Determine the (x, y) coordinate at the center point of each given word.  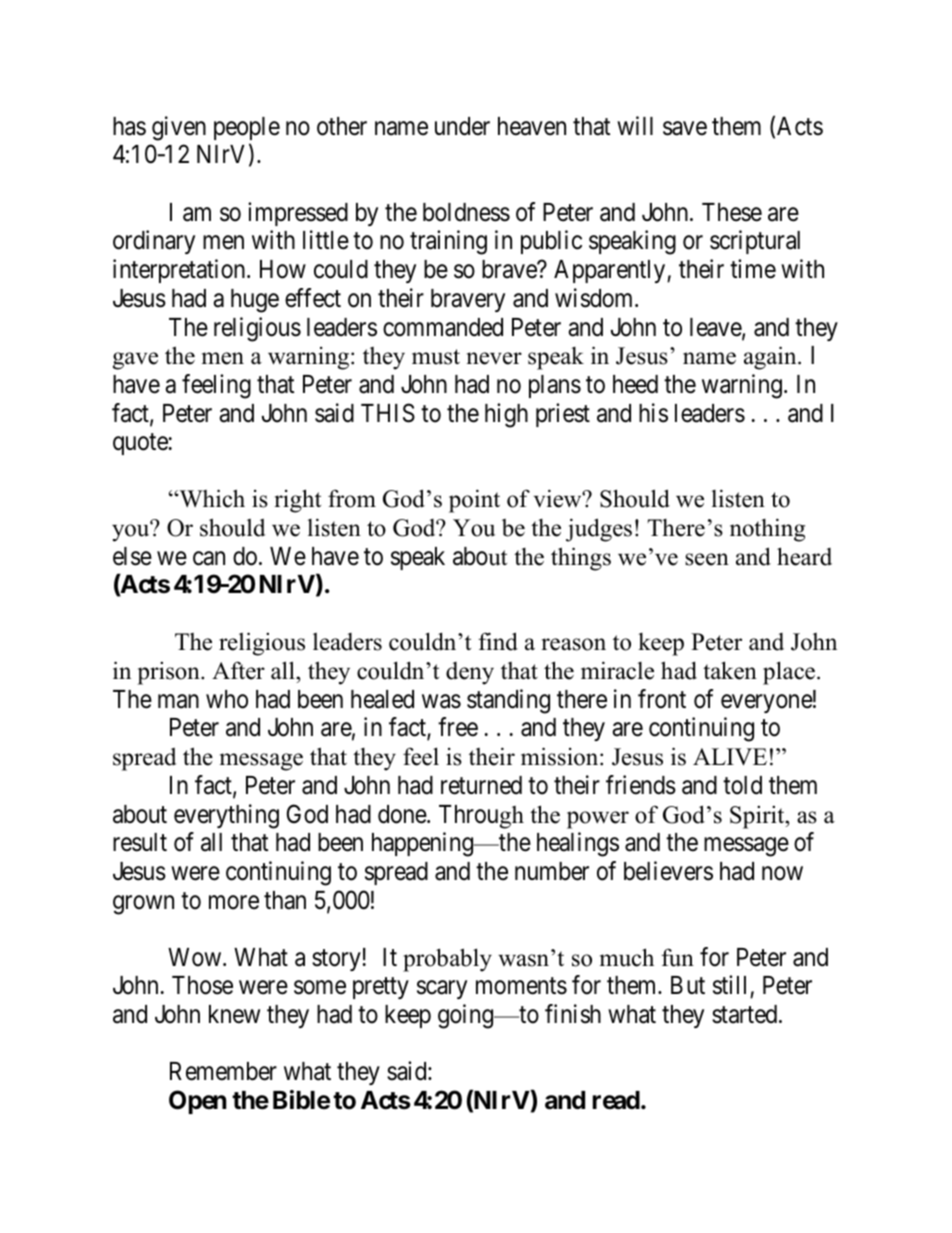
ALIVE (730, 757)
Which (211, 498)
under (462, 126)
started (746, 1014)
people (247, 128)
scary (442, 990)
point (474, 501)
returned (481, 785)
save (685, 129)
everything (226, 816)
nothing (767, 530)
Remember (223, 1071)
